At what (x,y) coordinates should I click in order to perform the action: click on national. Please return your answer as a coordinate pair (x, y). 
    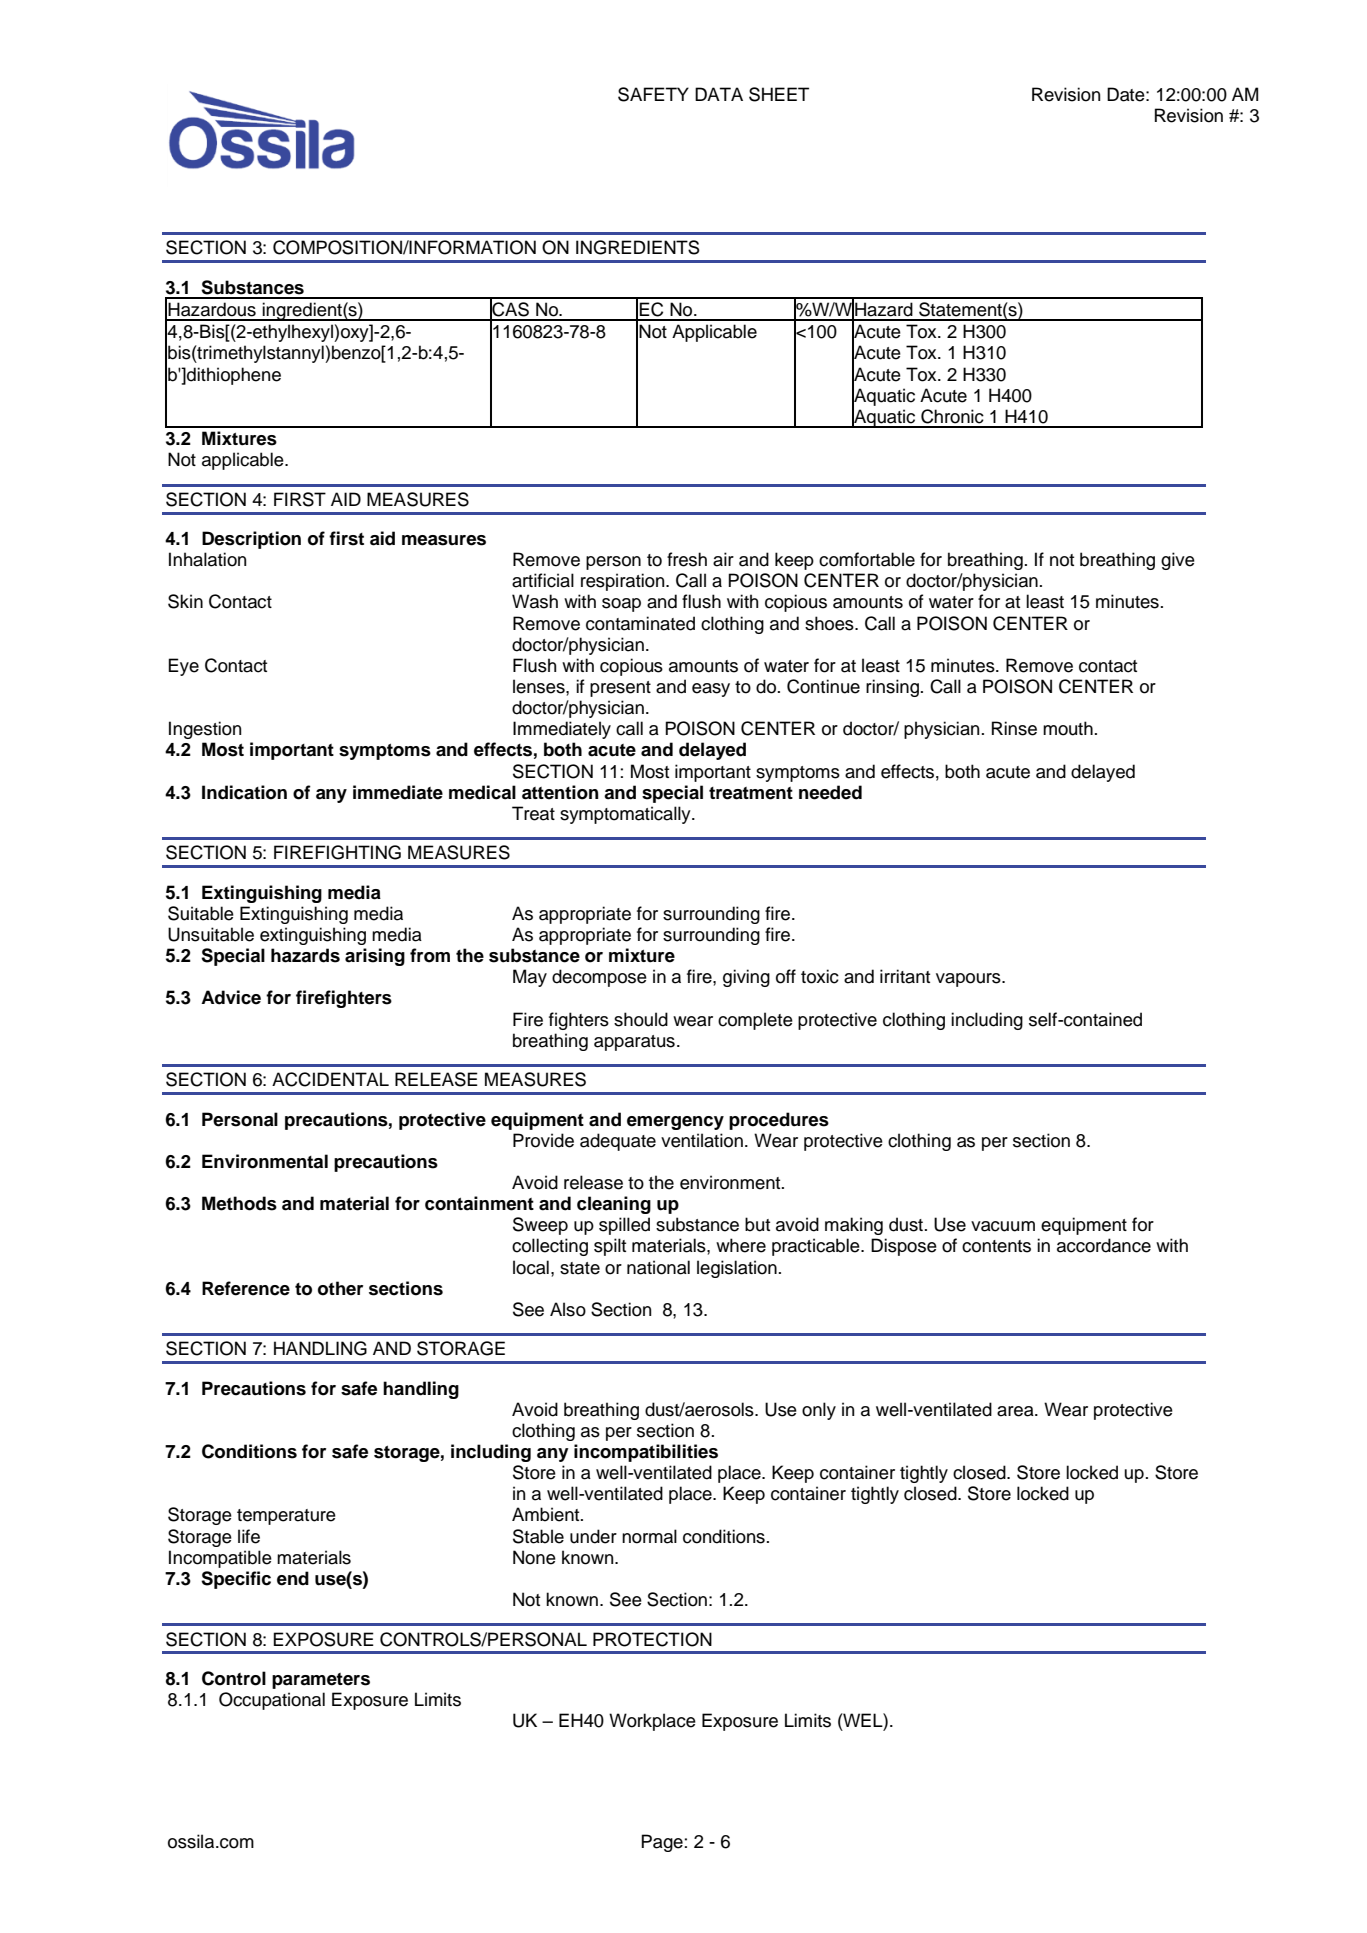
    Looking at the image, I should click on (658, 1267).
